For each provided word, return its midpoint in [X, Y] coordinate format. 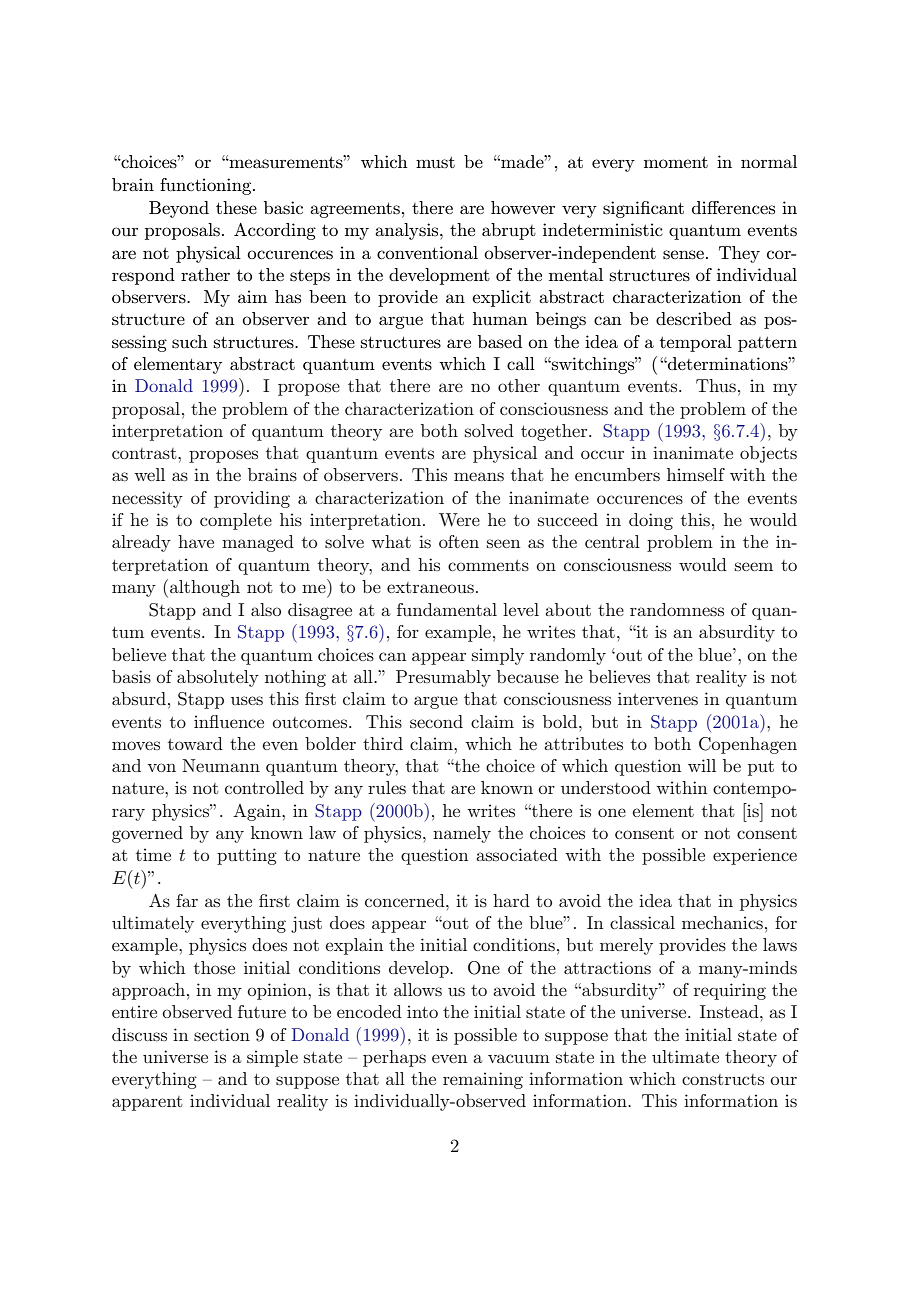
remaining [483, 1080]
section [222, 1034]
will [702, 765]
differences [733, 207]
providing [252, 499]
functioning [207, 186]
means [479, 476]
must [435, 163]
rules [387, 787]
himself [696, 474]
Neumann [221, 765]
